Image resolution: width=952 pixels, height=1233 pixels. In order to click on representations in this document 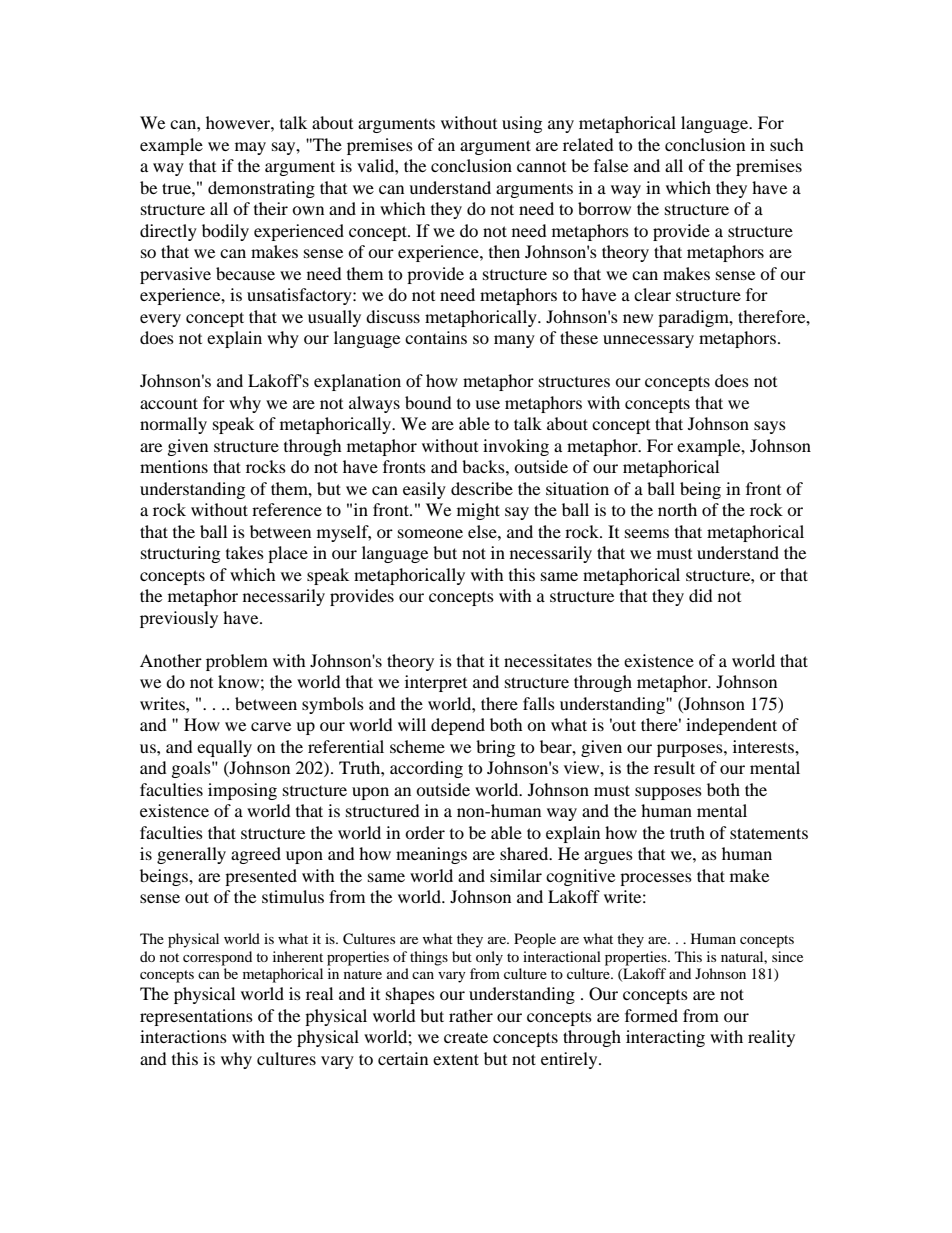, I will do `click(196, 1017)`.
